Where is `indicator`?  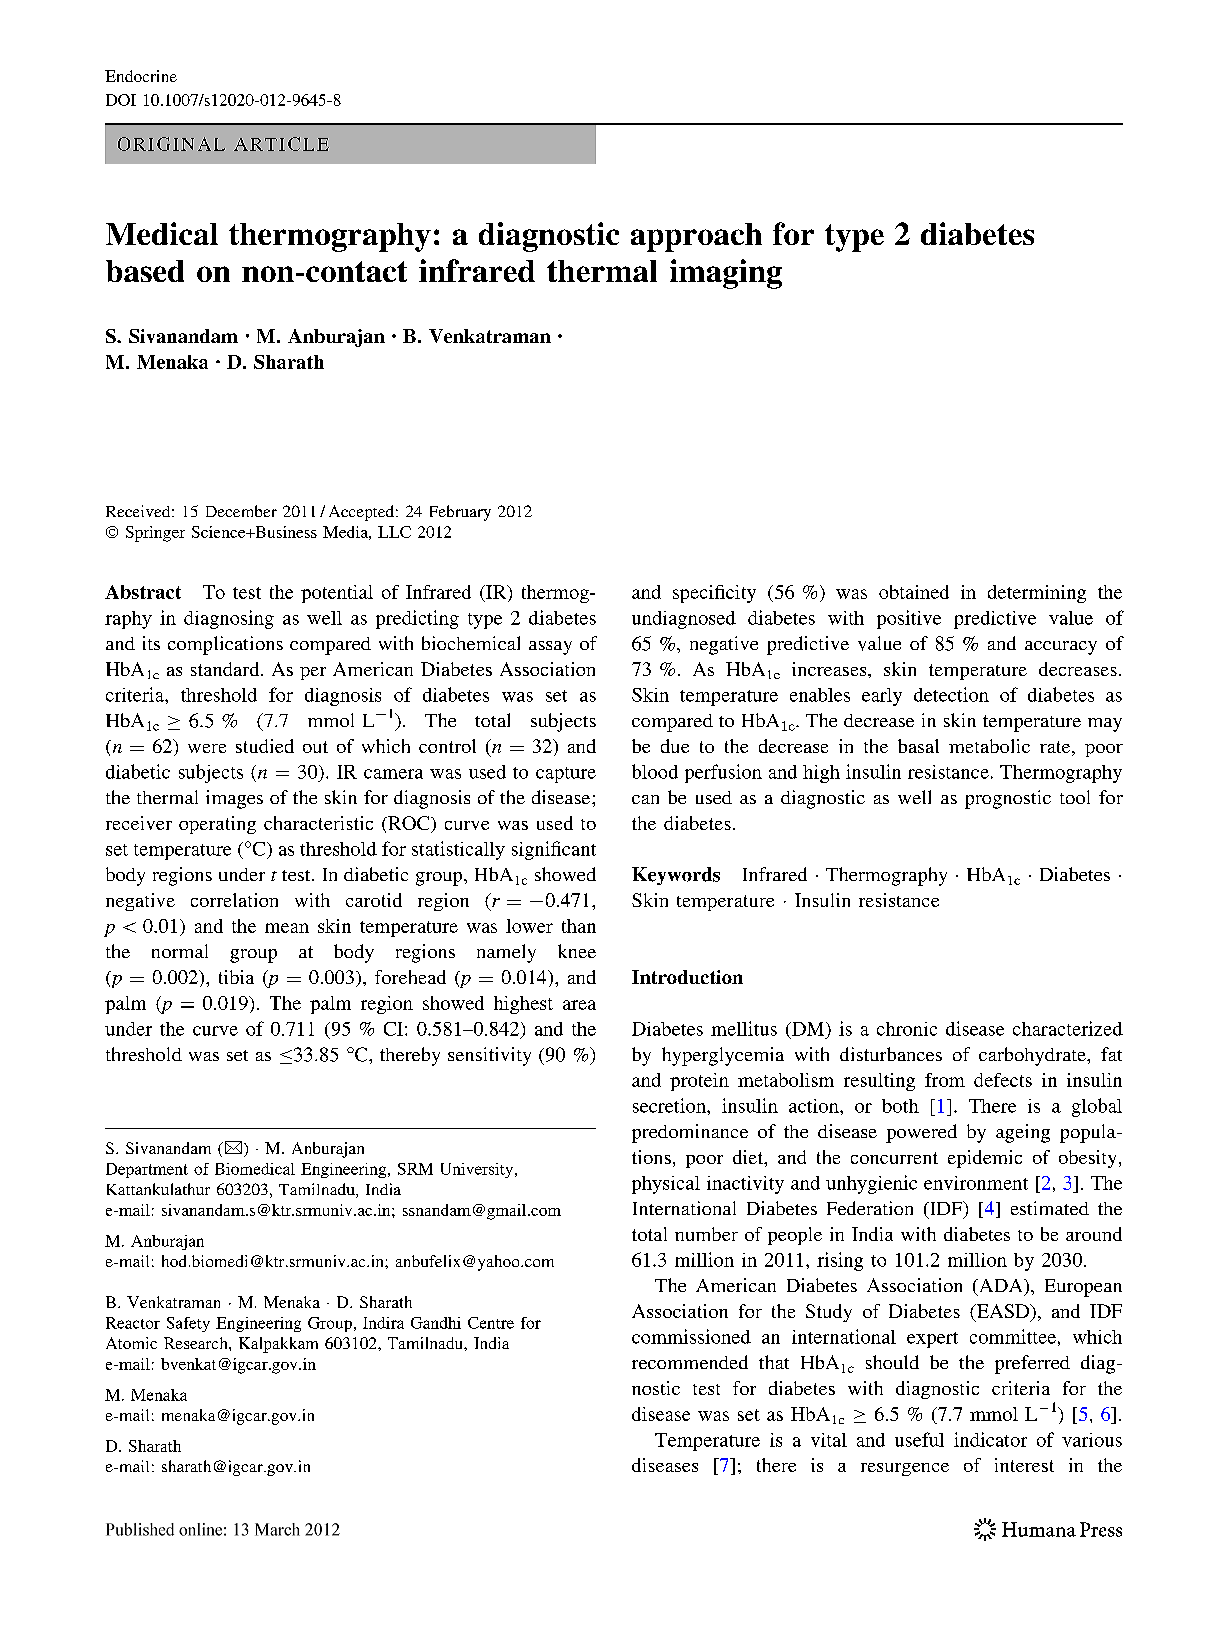 indicator is located at coordinates (990, 1439).
